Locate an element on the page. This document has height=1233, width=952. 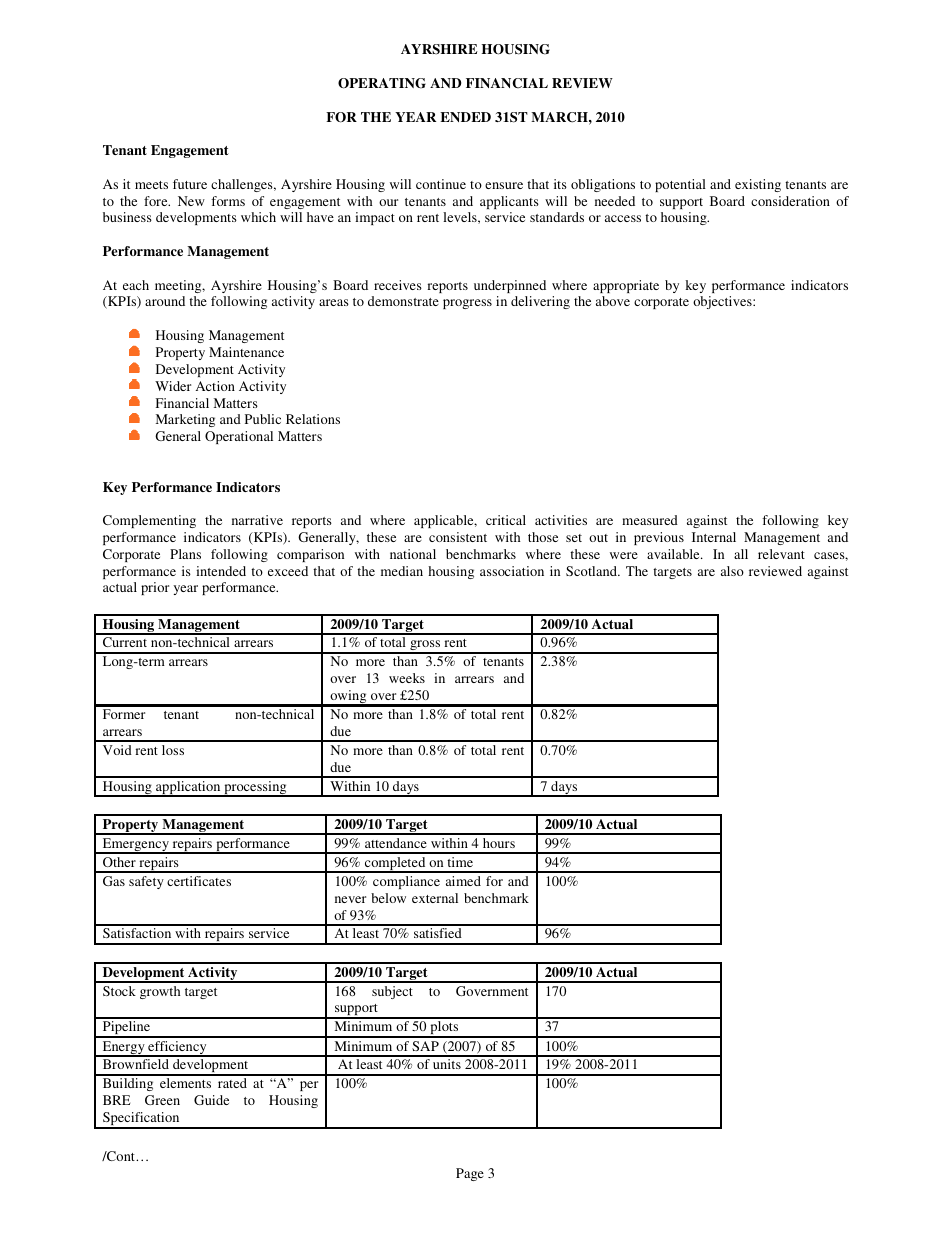
subject is located at coordinates (392, 992).
